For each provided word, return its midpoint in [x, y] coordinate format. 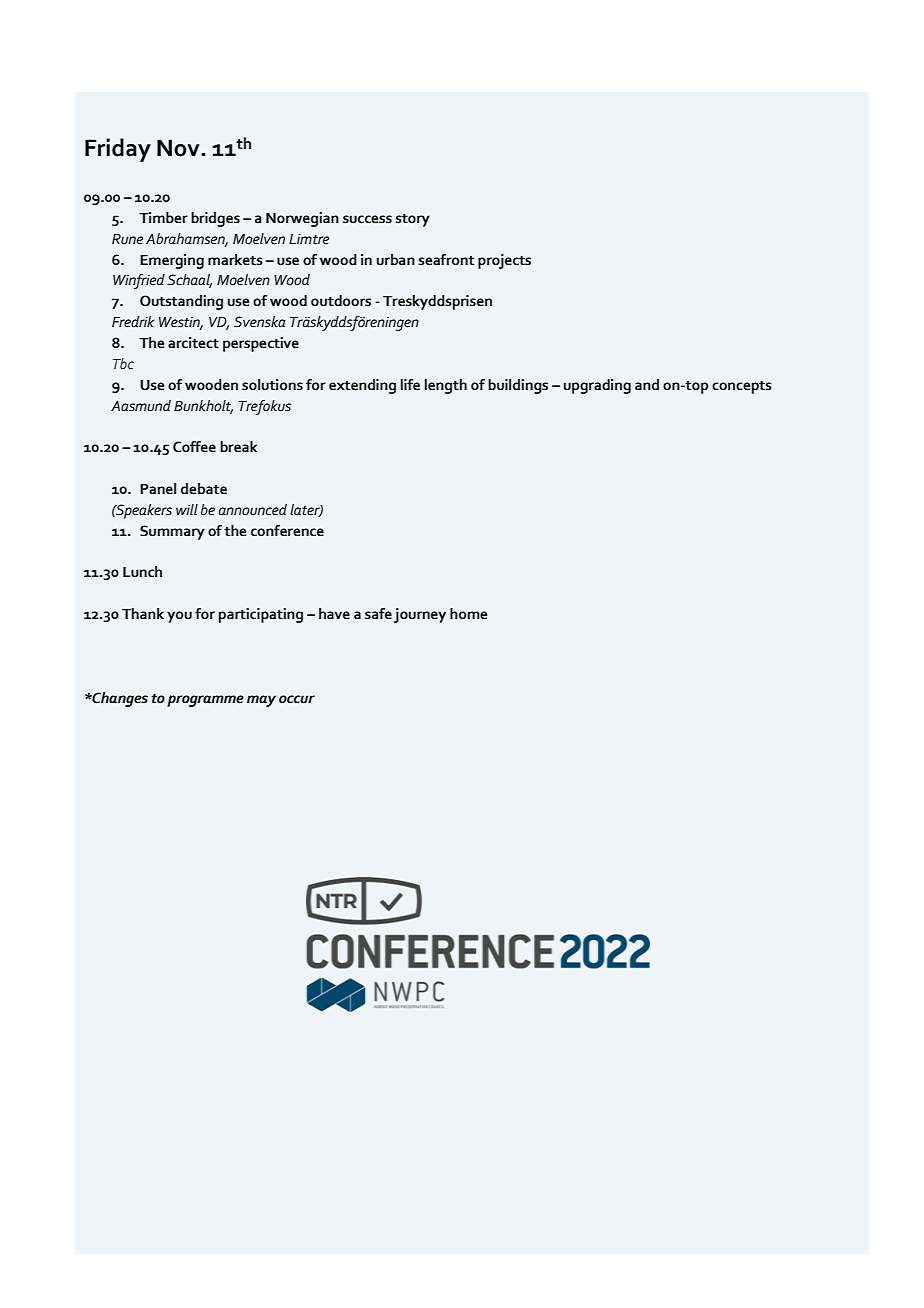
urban [396, 260]
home [468, 614]
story [412, 220]
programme [205, 701]
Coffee [194, 447]
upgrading [597, 386]
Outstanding [181, 302]
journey [420, 615]
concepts [742, 387]
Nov [178, 148]
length [446, 386]
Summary [172, 532]
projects [504, 261]
